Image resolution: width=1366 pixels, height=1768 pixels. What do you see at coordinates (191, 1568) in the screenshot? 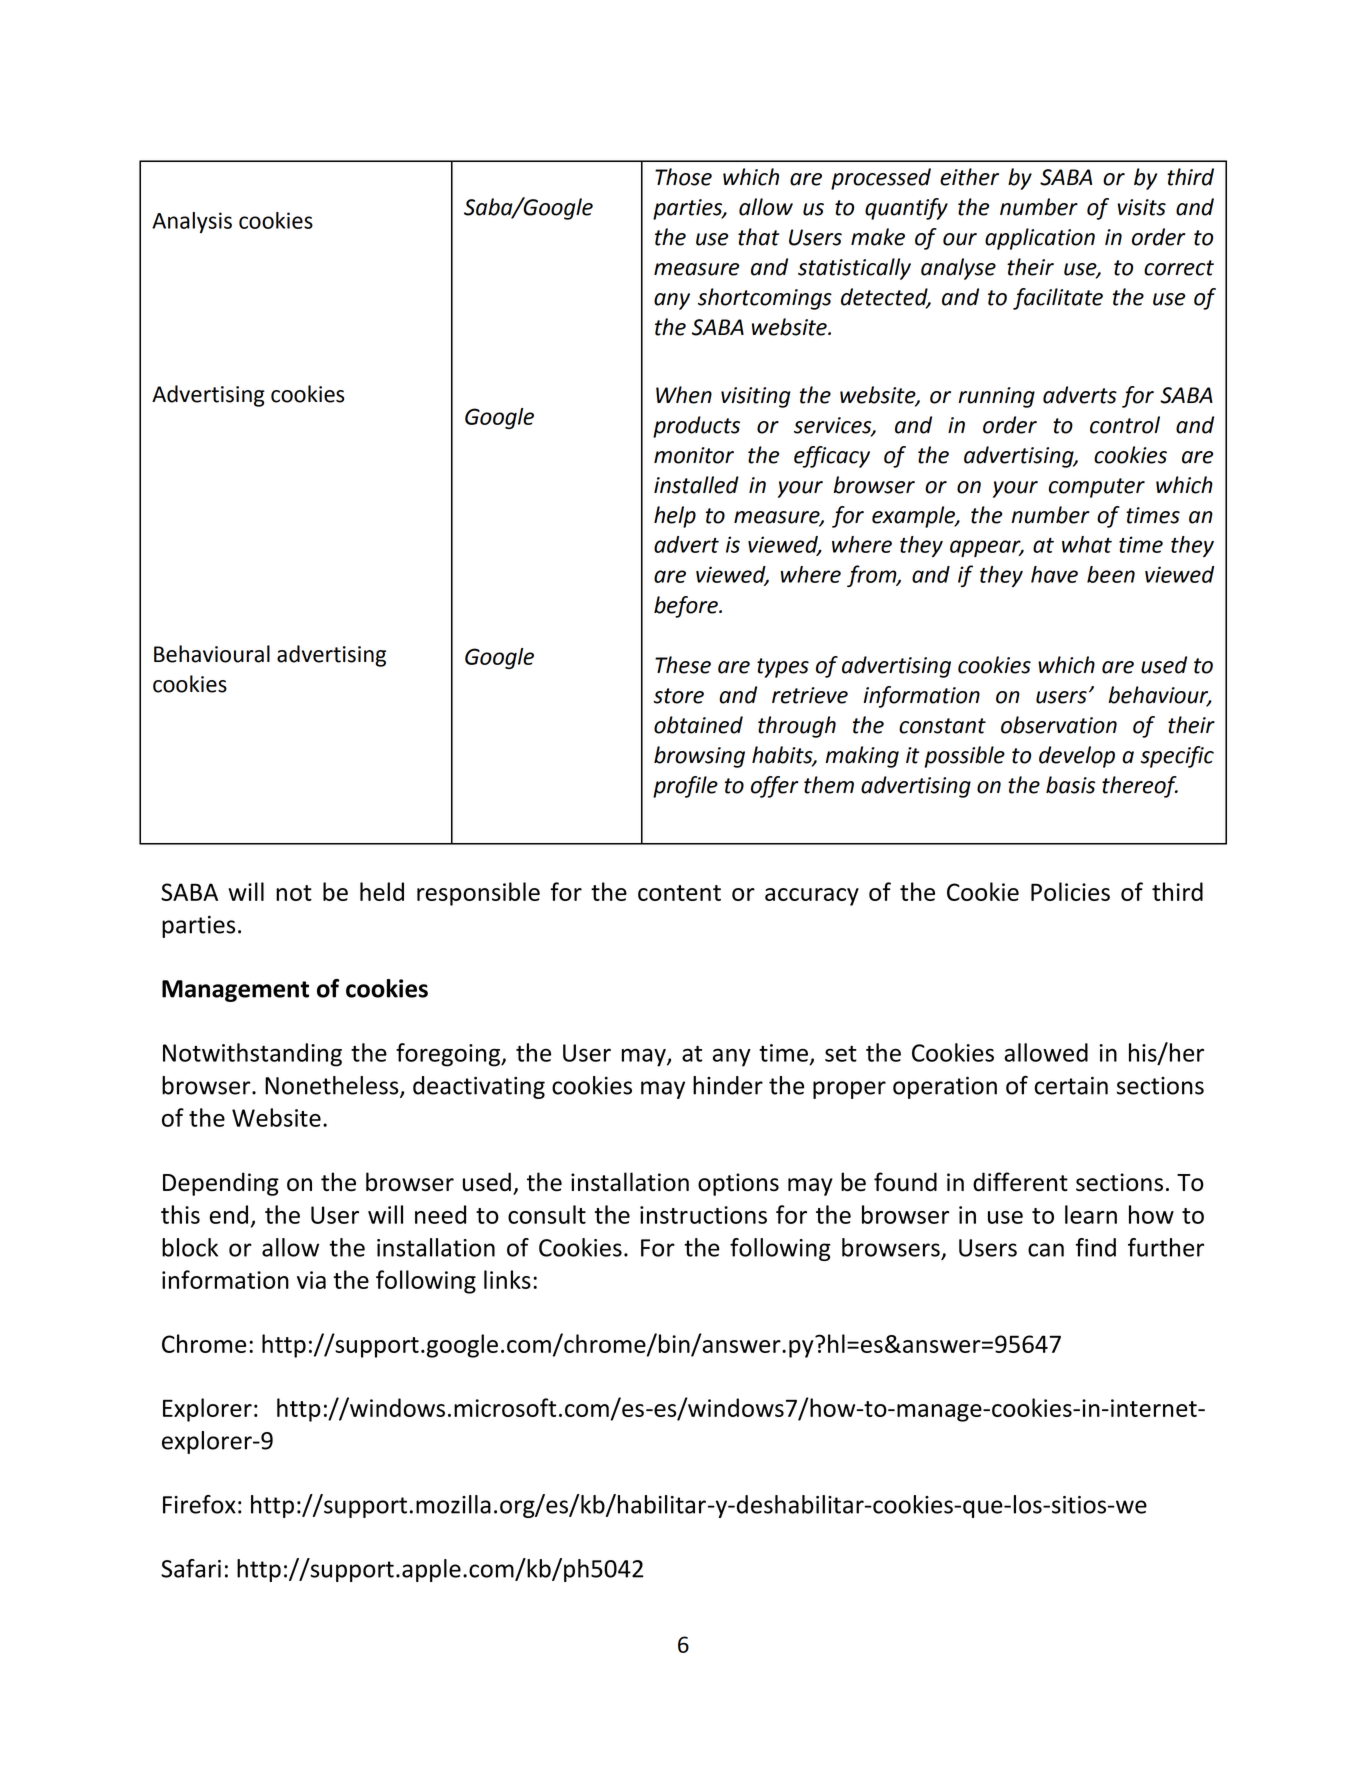
I see `Safari` at bounding box center [191, 1568].
